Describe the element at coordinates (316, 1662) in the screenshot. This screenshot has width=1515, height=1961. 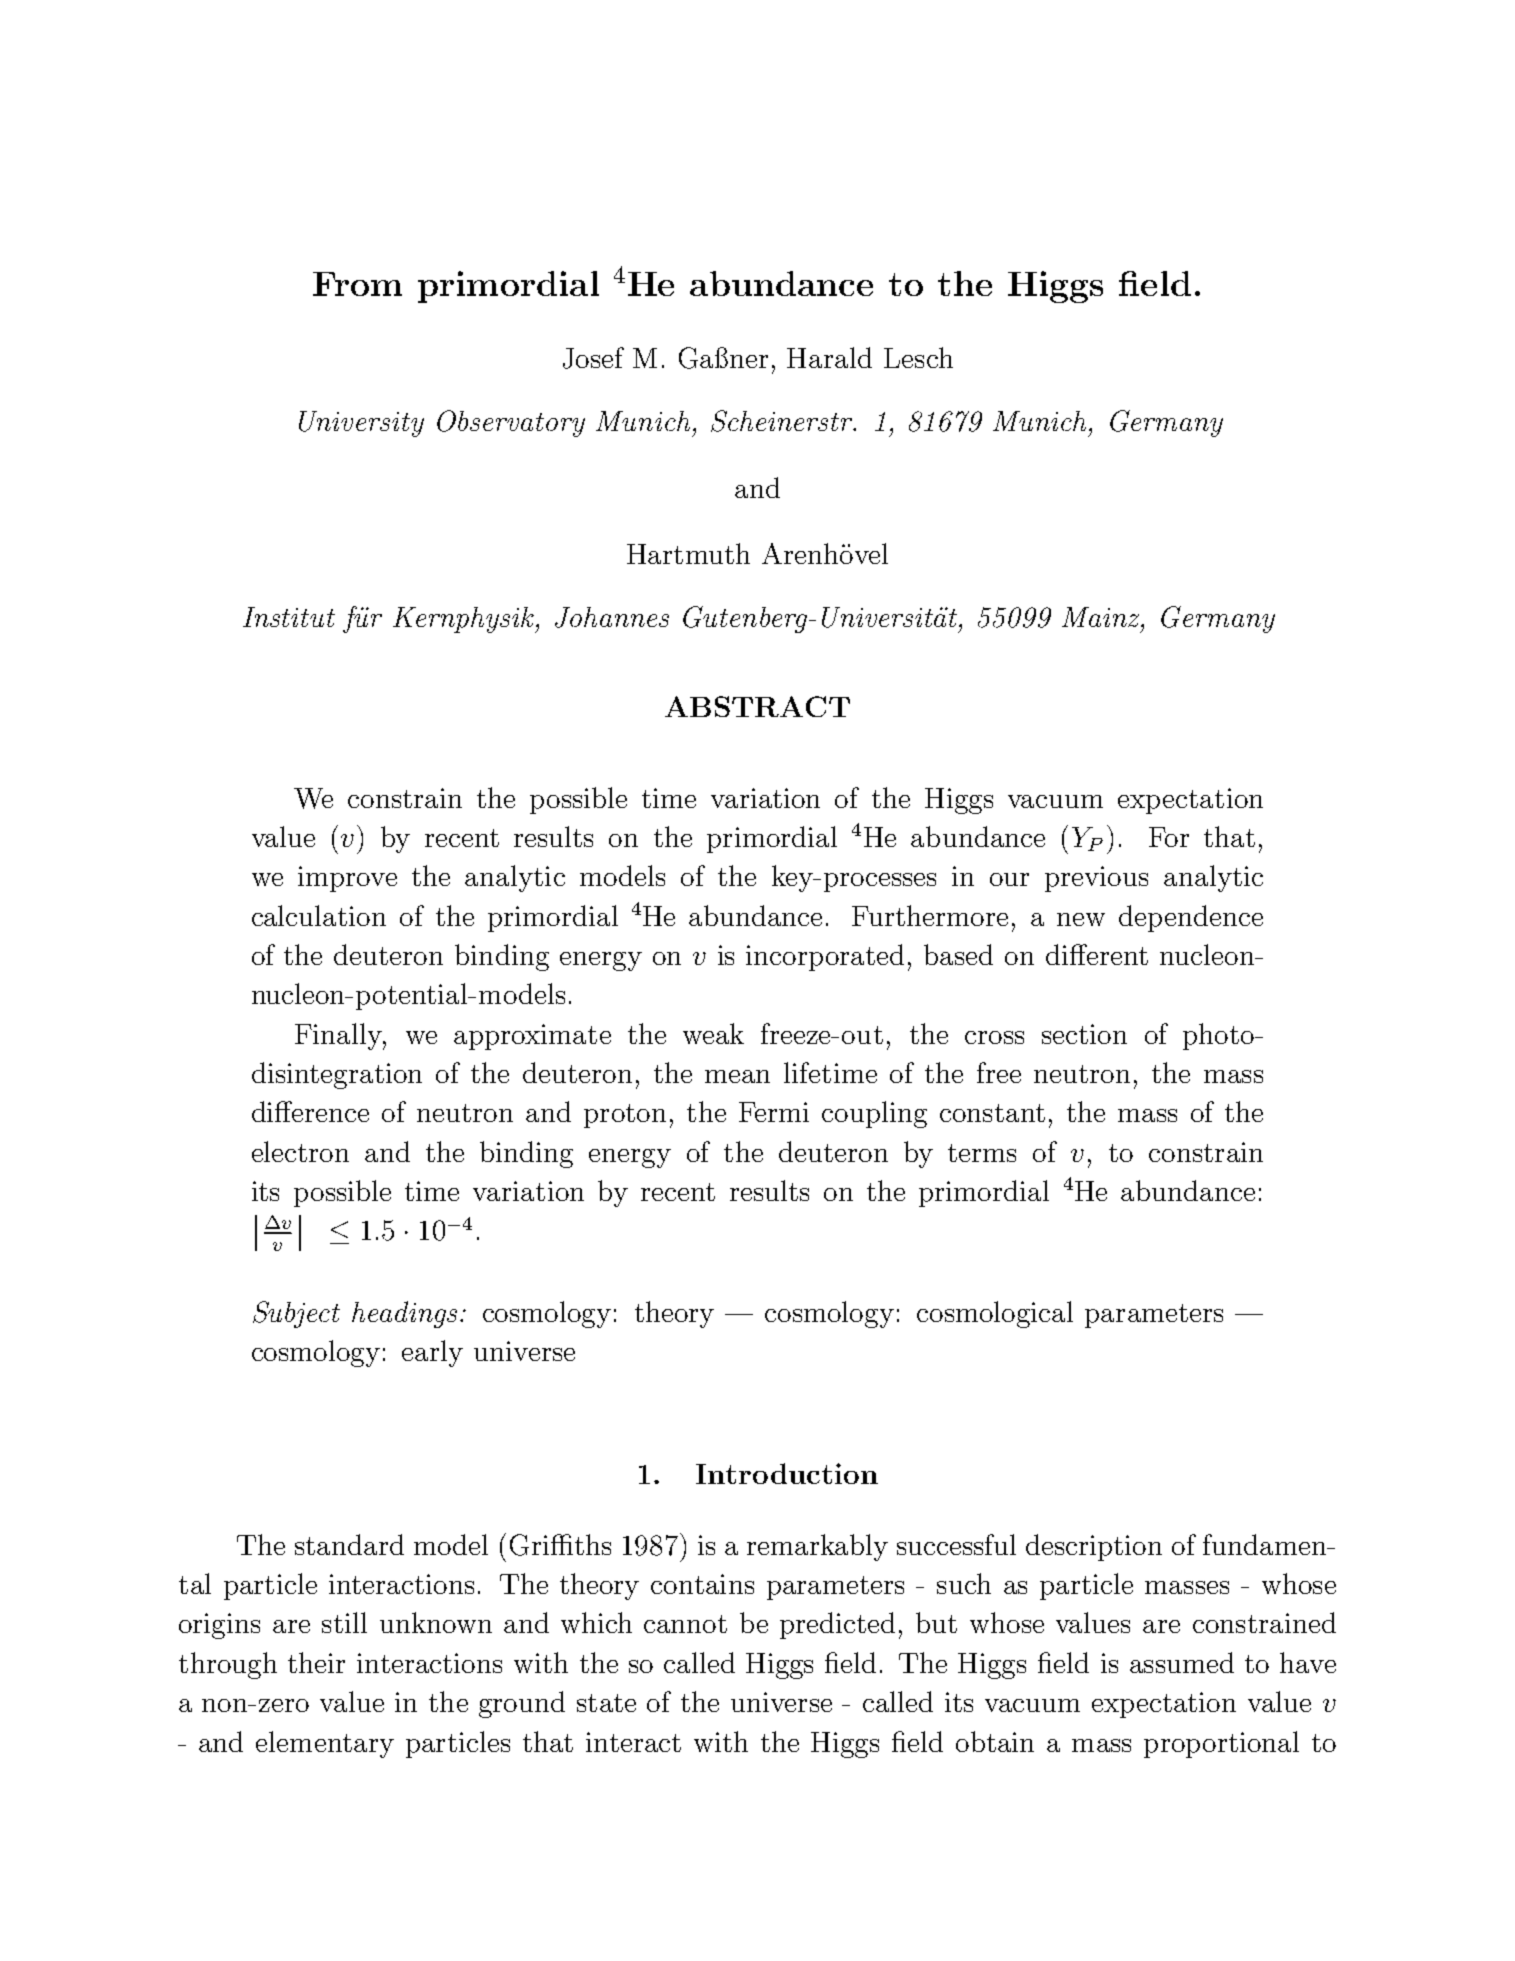
I see `their` at that location.
